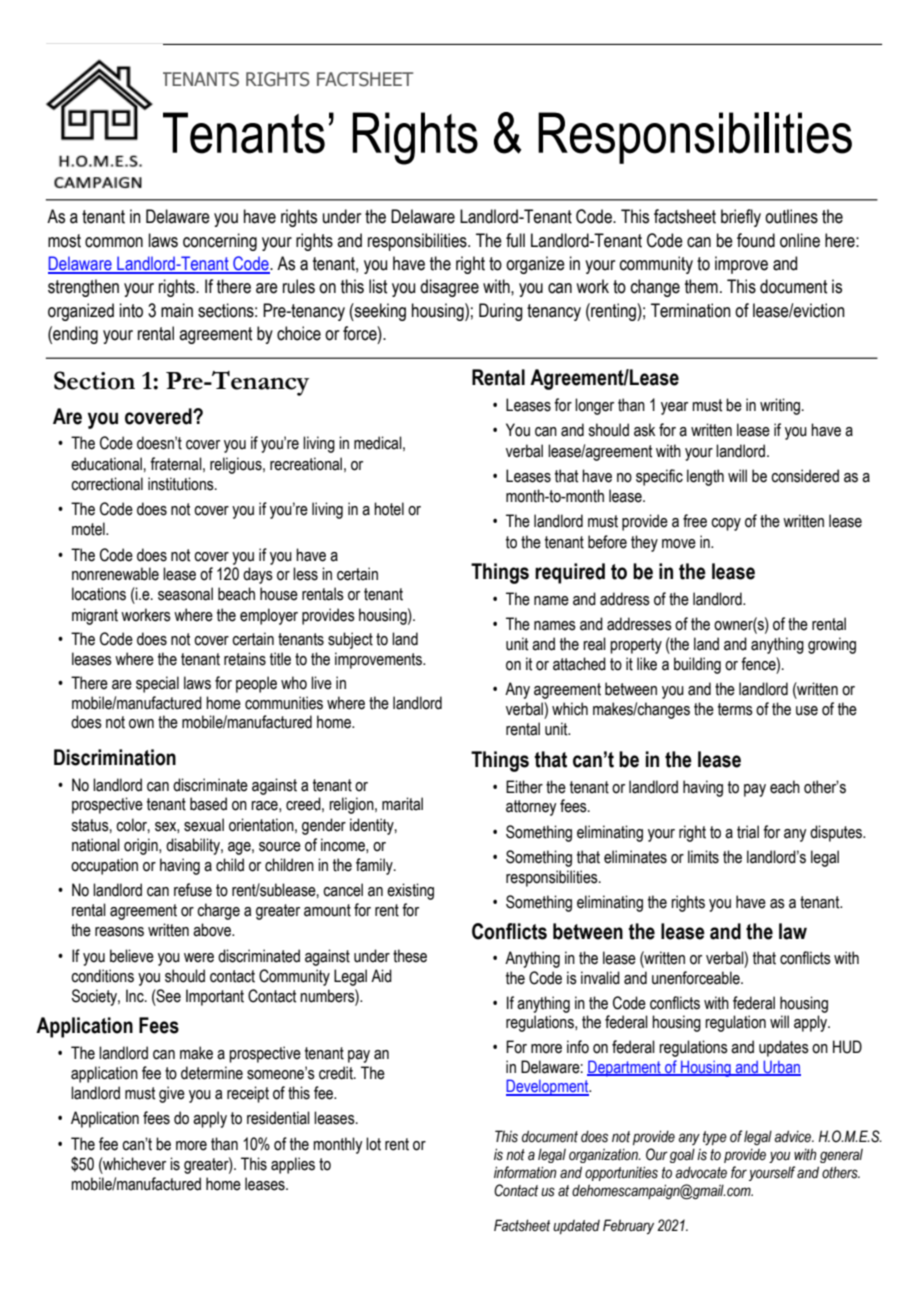 The width and height of the screenshot is (924, 1308). I want to click on hotel, so click(389, 509).
